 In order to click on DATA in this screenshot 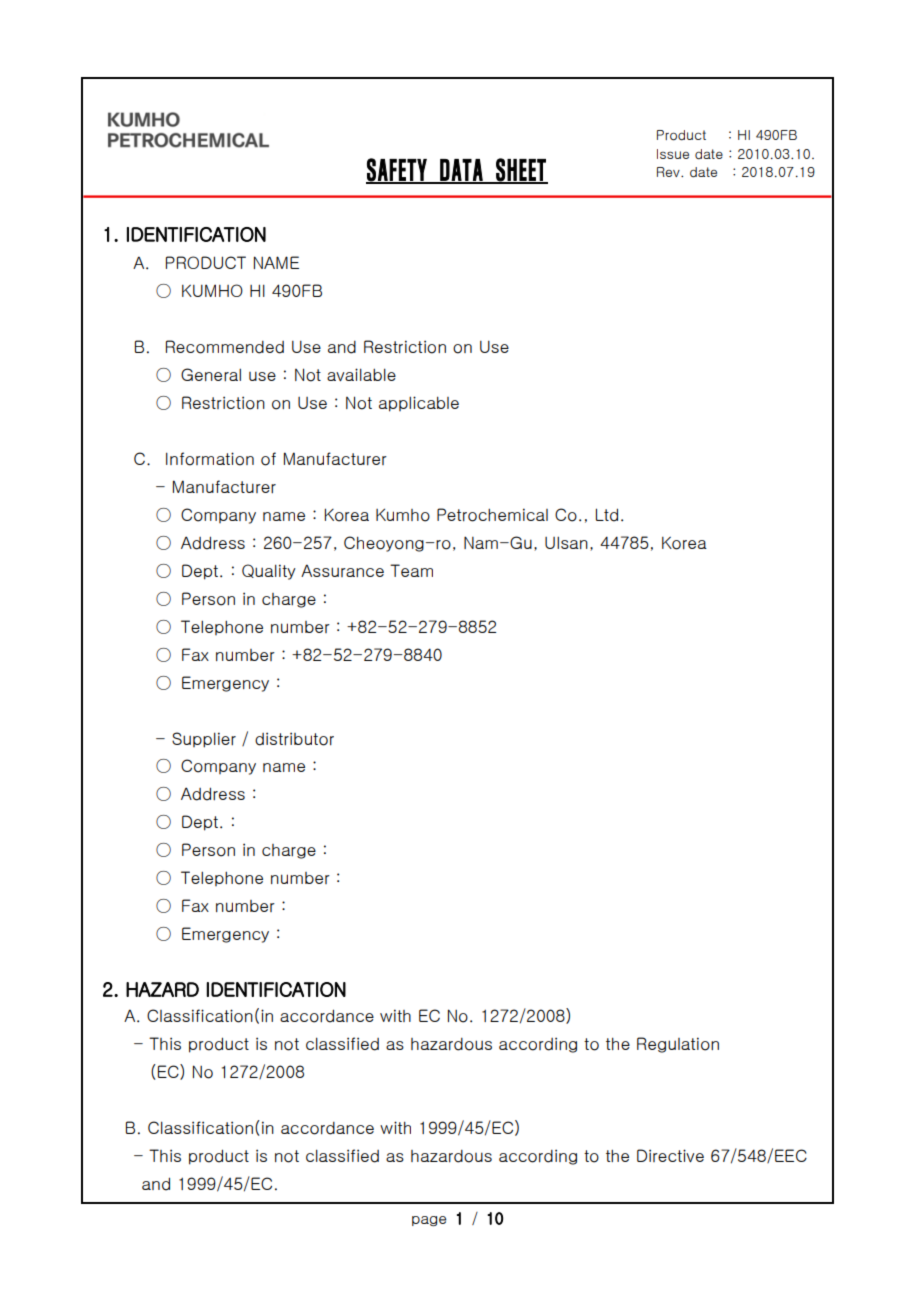, I will do `click(461, 171)`.
